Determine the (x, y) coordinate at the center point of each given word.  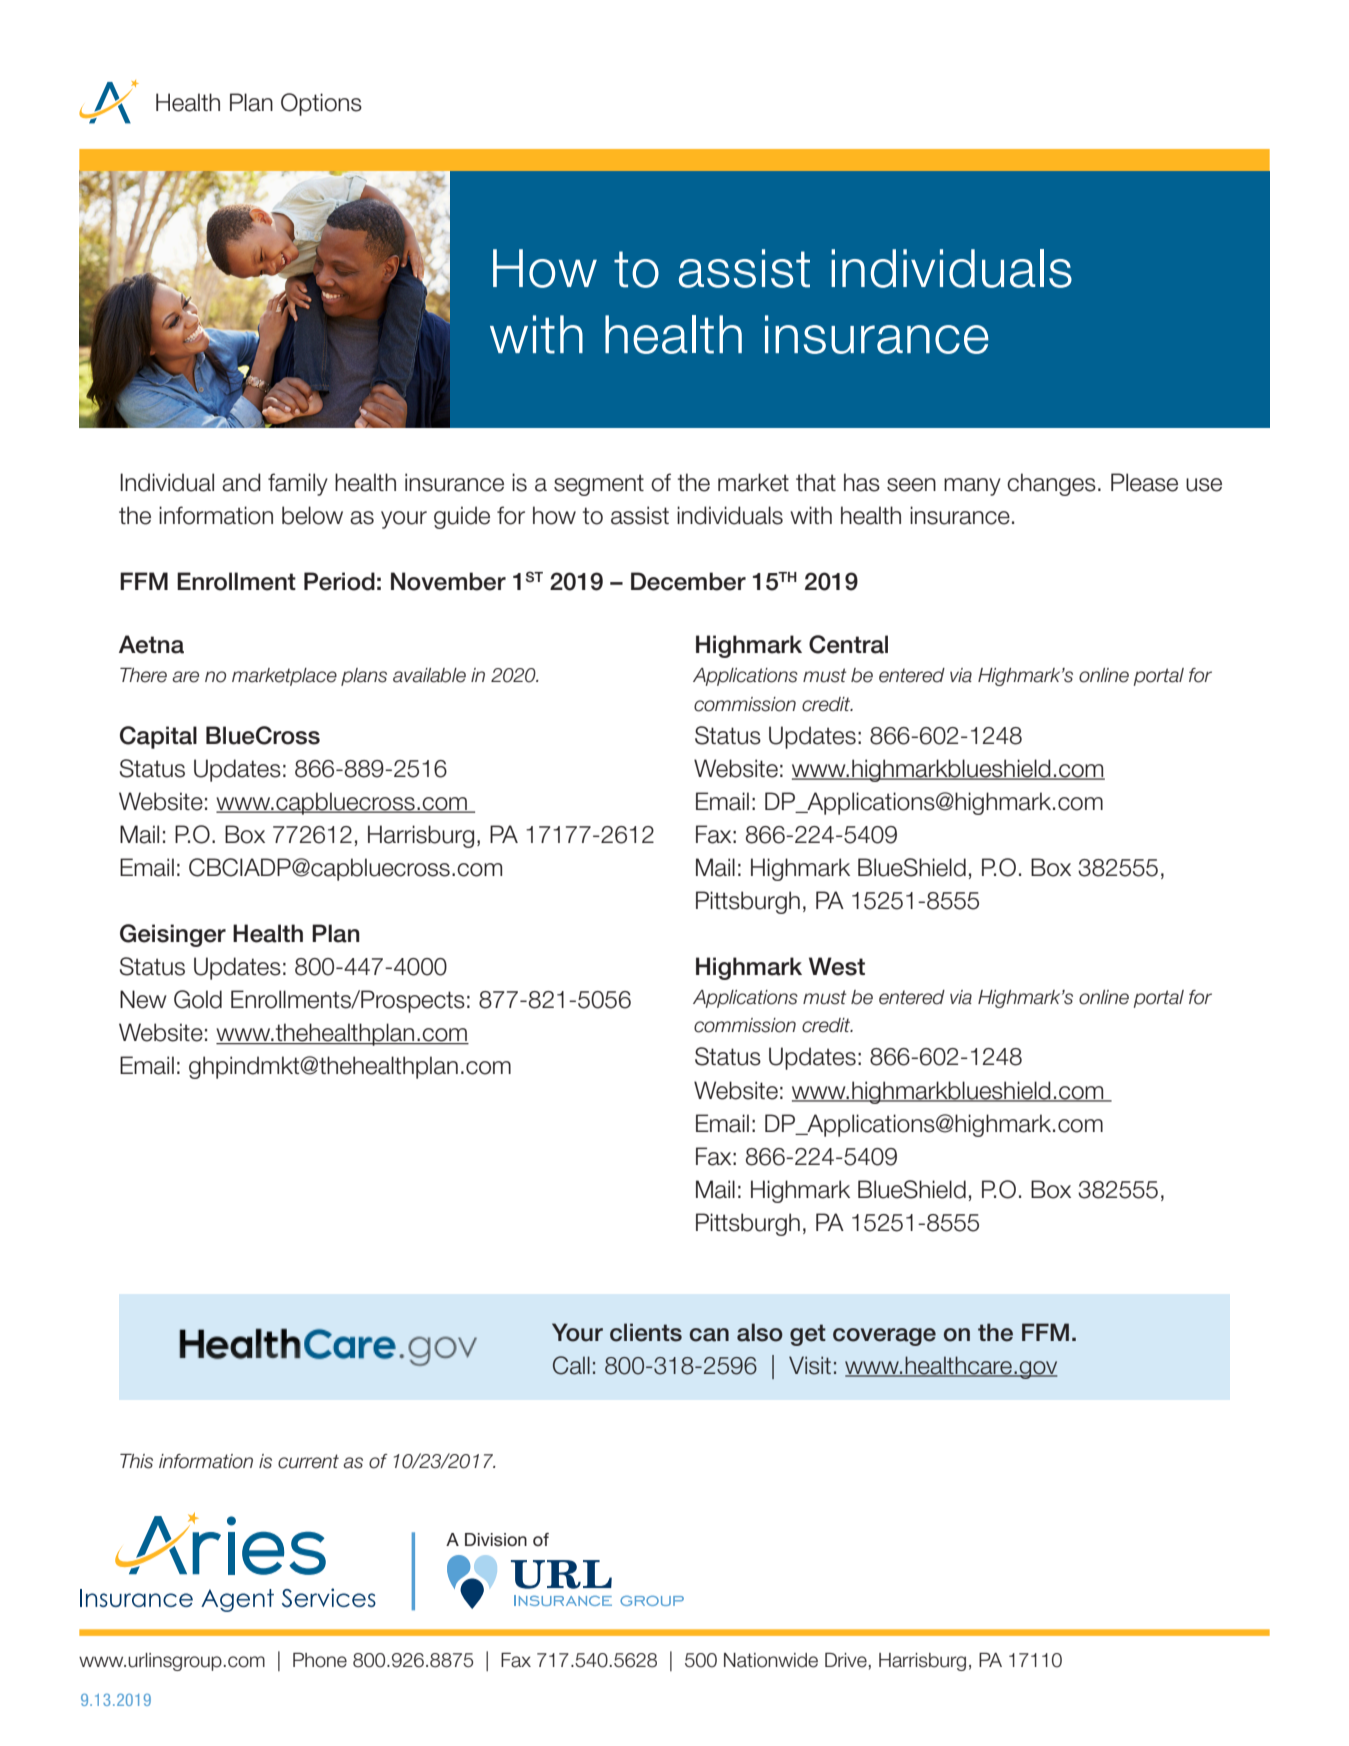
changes (1051, 484)
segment (599, 485)
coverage (884, 1337)
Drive (846, 1660)
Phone (320, 1660)
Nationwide (771, 1660)
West (837, 966)
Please (1144, 482)
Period (339, 581)
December (688, 581)
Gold (198, 999)
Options (321, 104)
